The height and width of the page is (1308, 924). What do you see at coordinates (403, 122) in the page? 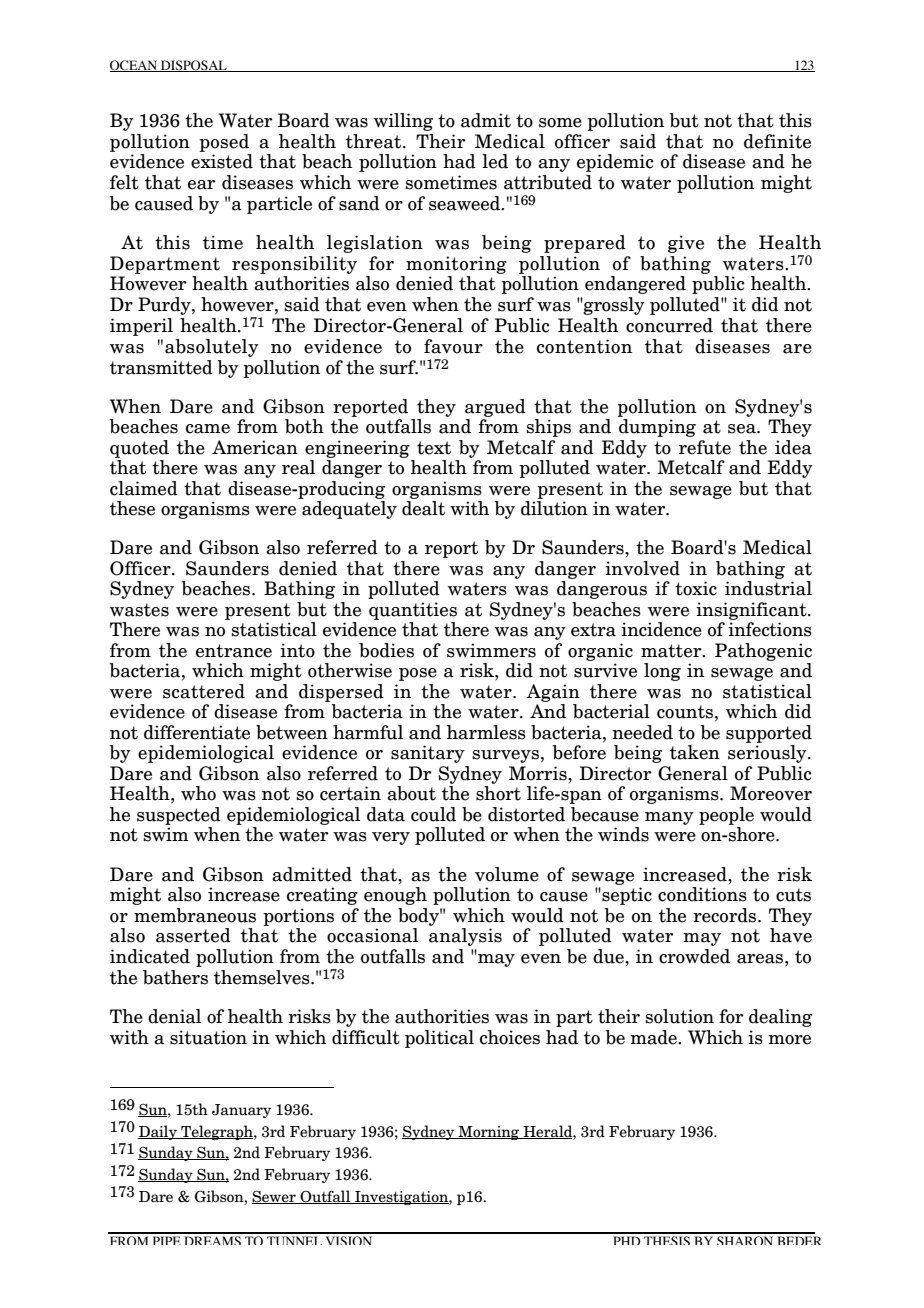
I see `willing` at bounding box center [403, 122].
